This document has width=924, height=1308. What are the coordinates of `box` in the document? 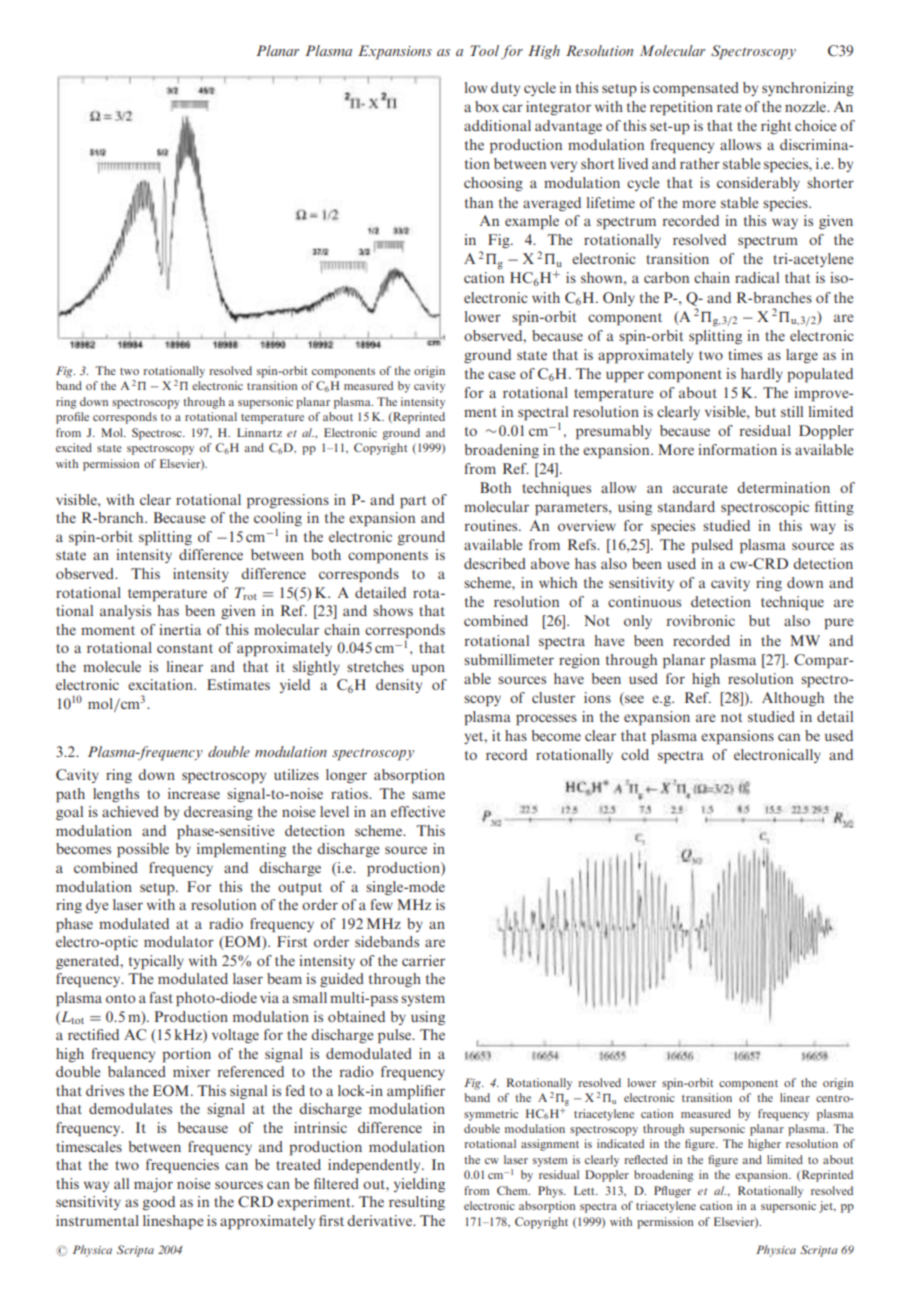 It's located at (487, 106).
